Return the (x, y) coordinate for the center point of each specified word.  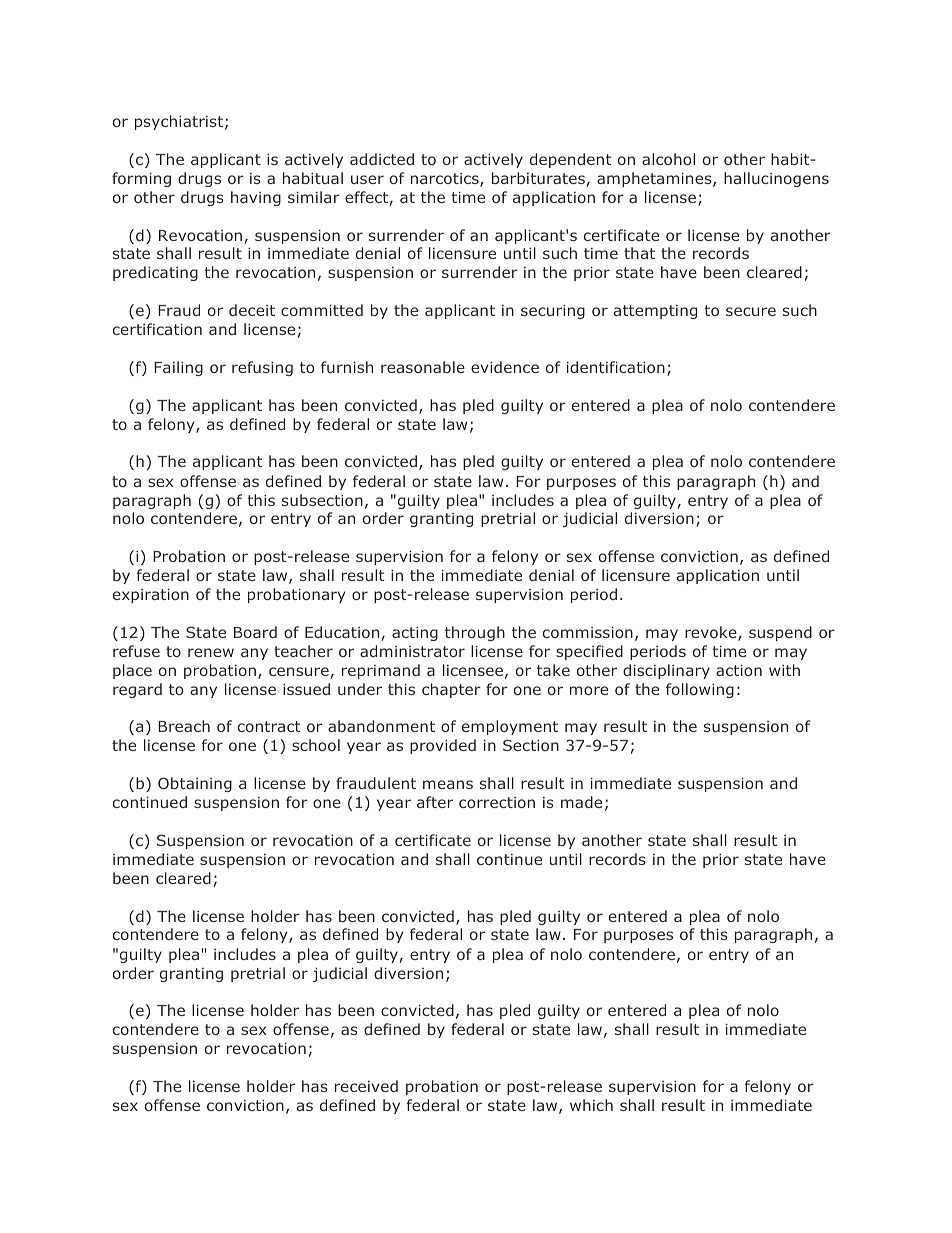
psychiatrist (179, 122)
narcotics (446, 180)
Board (255, 632)
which (591, 1105)
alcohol (668, 159)
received (366, 1086)
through (475, 633)
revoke (712, 633)
